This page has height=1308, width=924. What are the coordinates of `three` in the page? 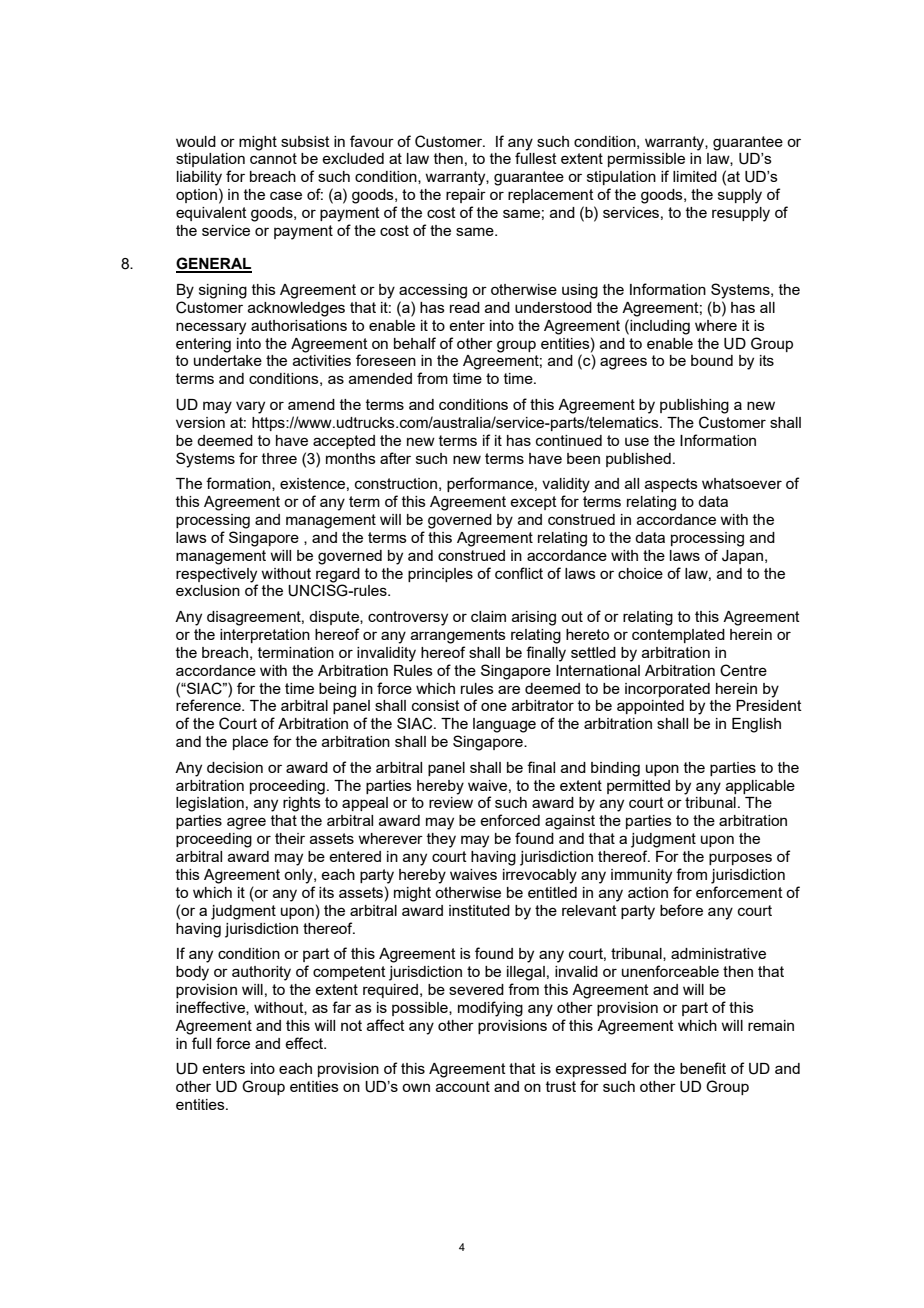 It's located at (279, 458).
